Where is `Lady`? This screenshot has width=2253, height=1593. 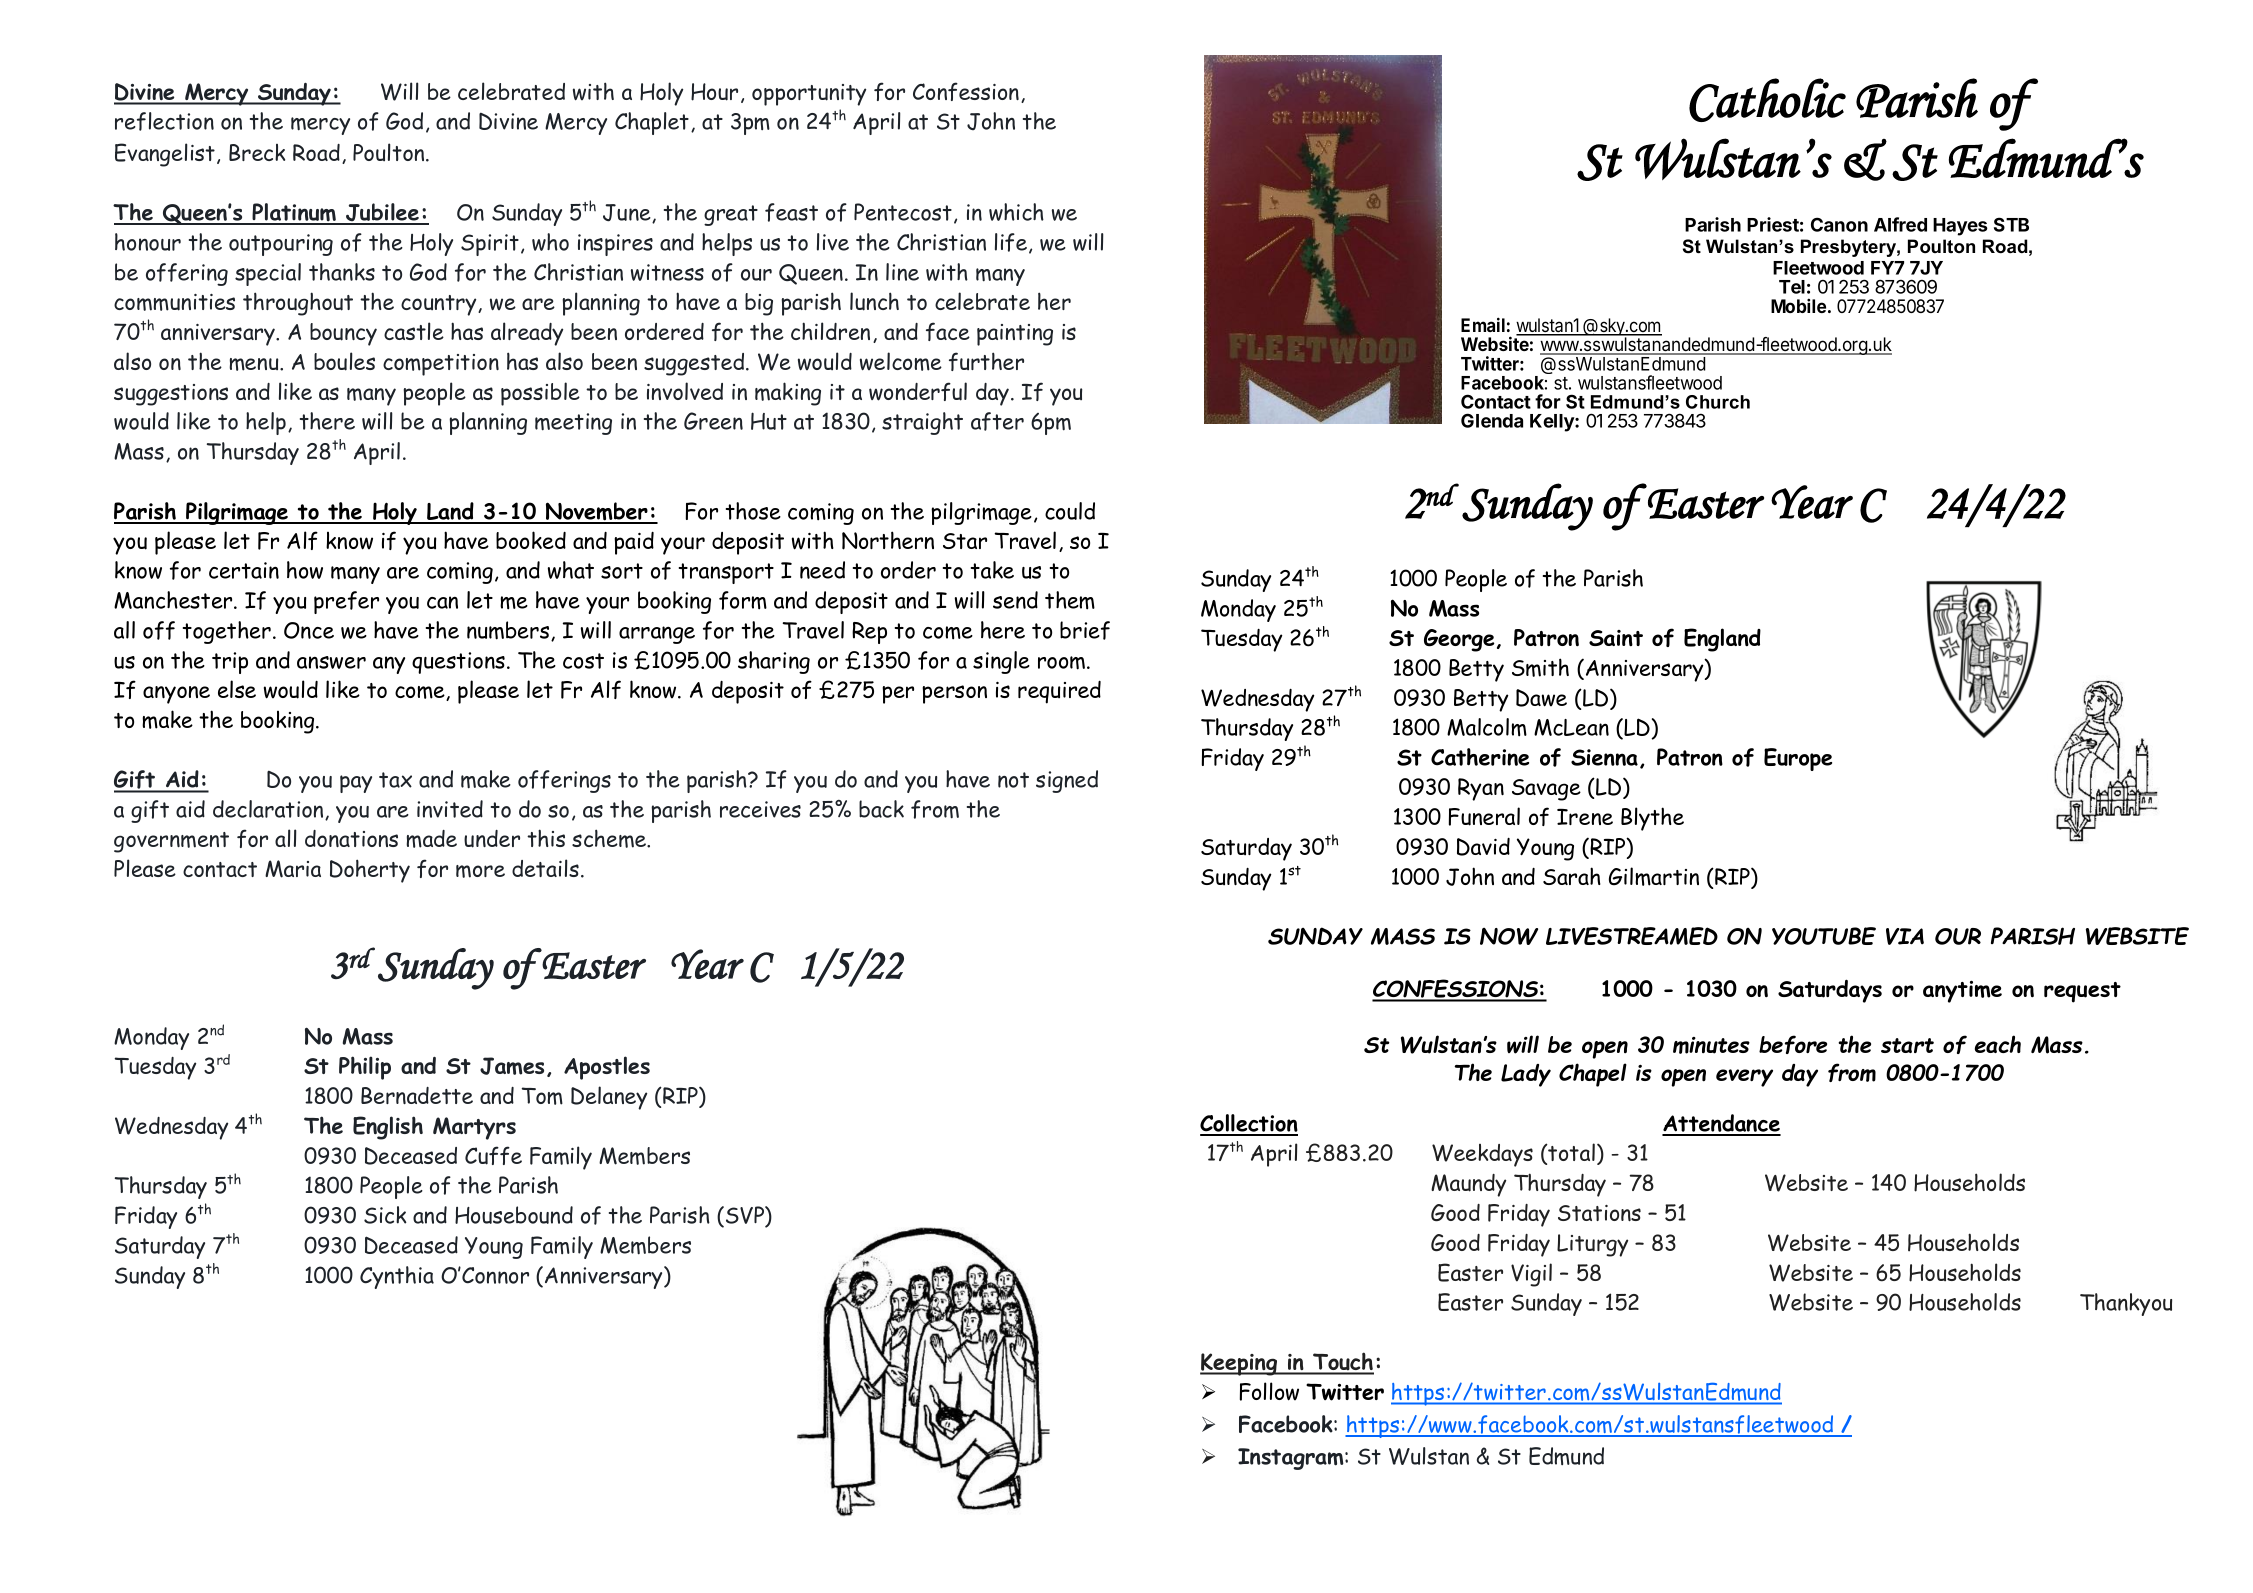
Lady is located at coordinates (1526, 1075).
